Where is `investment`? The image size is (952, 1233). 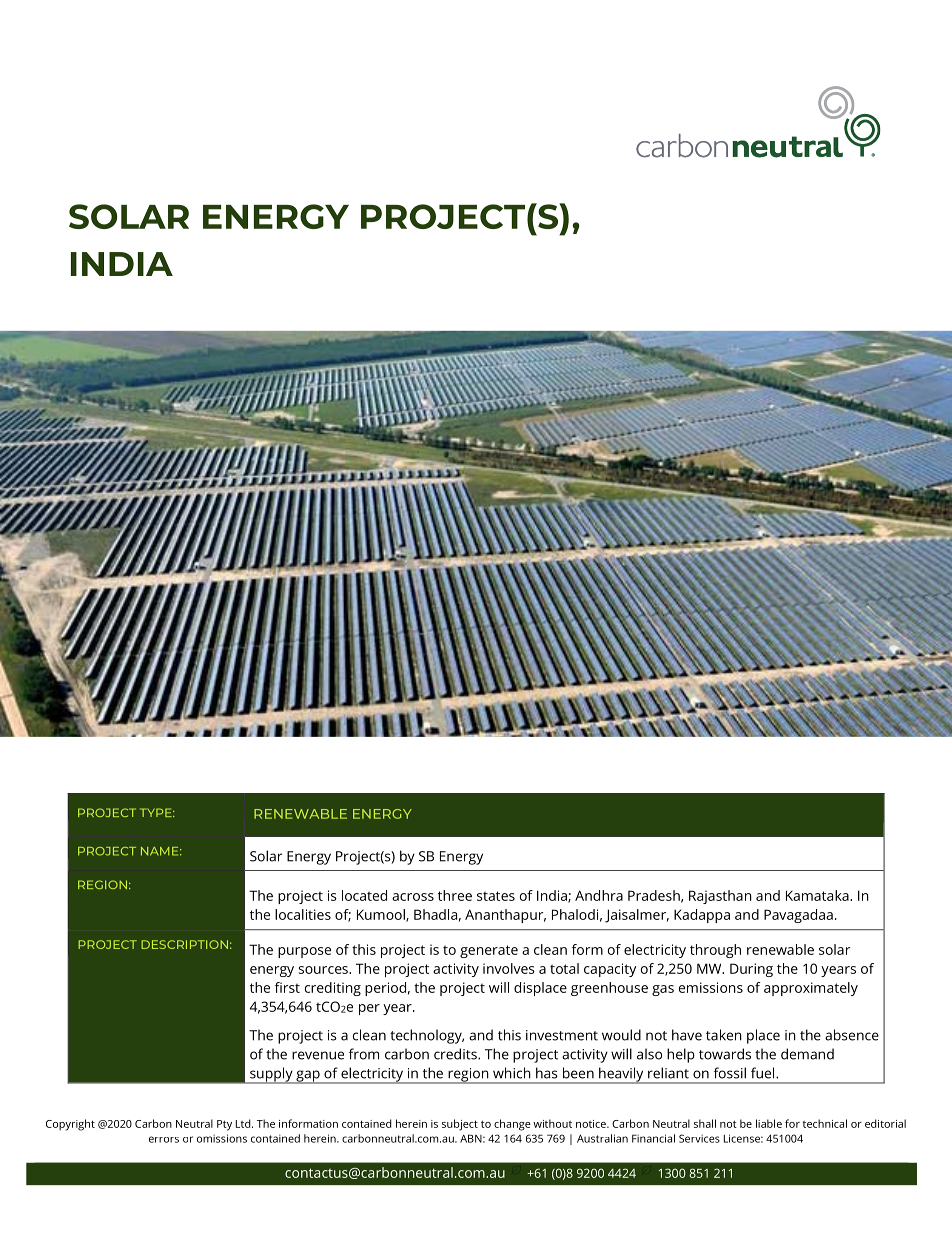
investment is located at coordinates (562, 1035).
